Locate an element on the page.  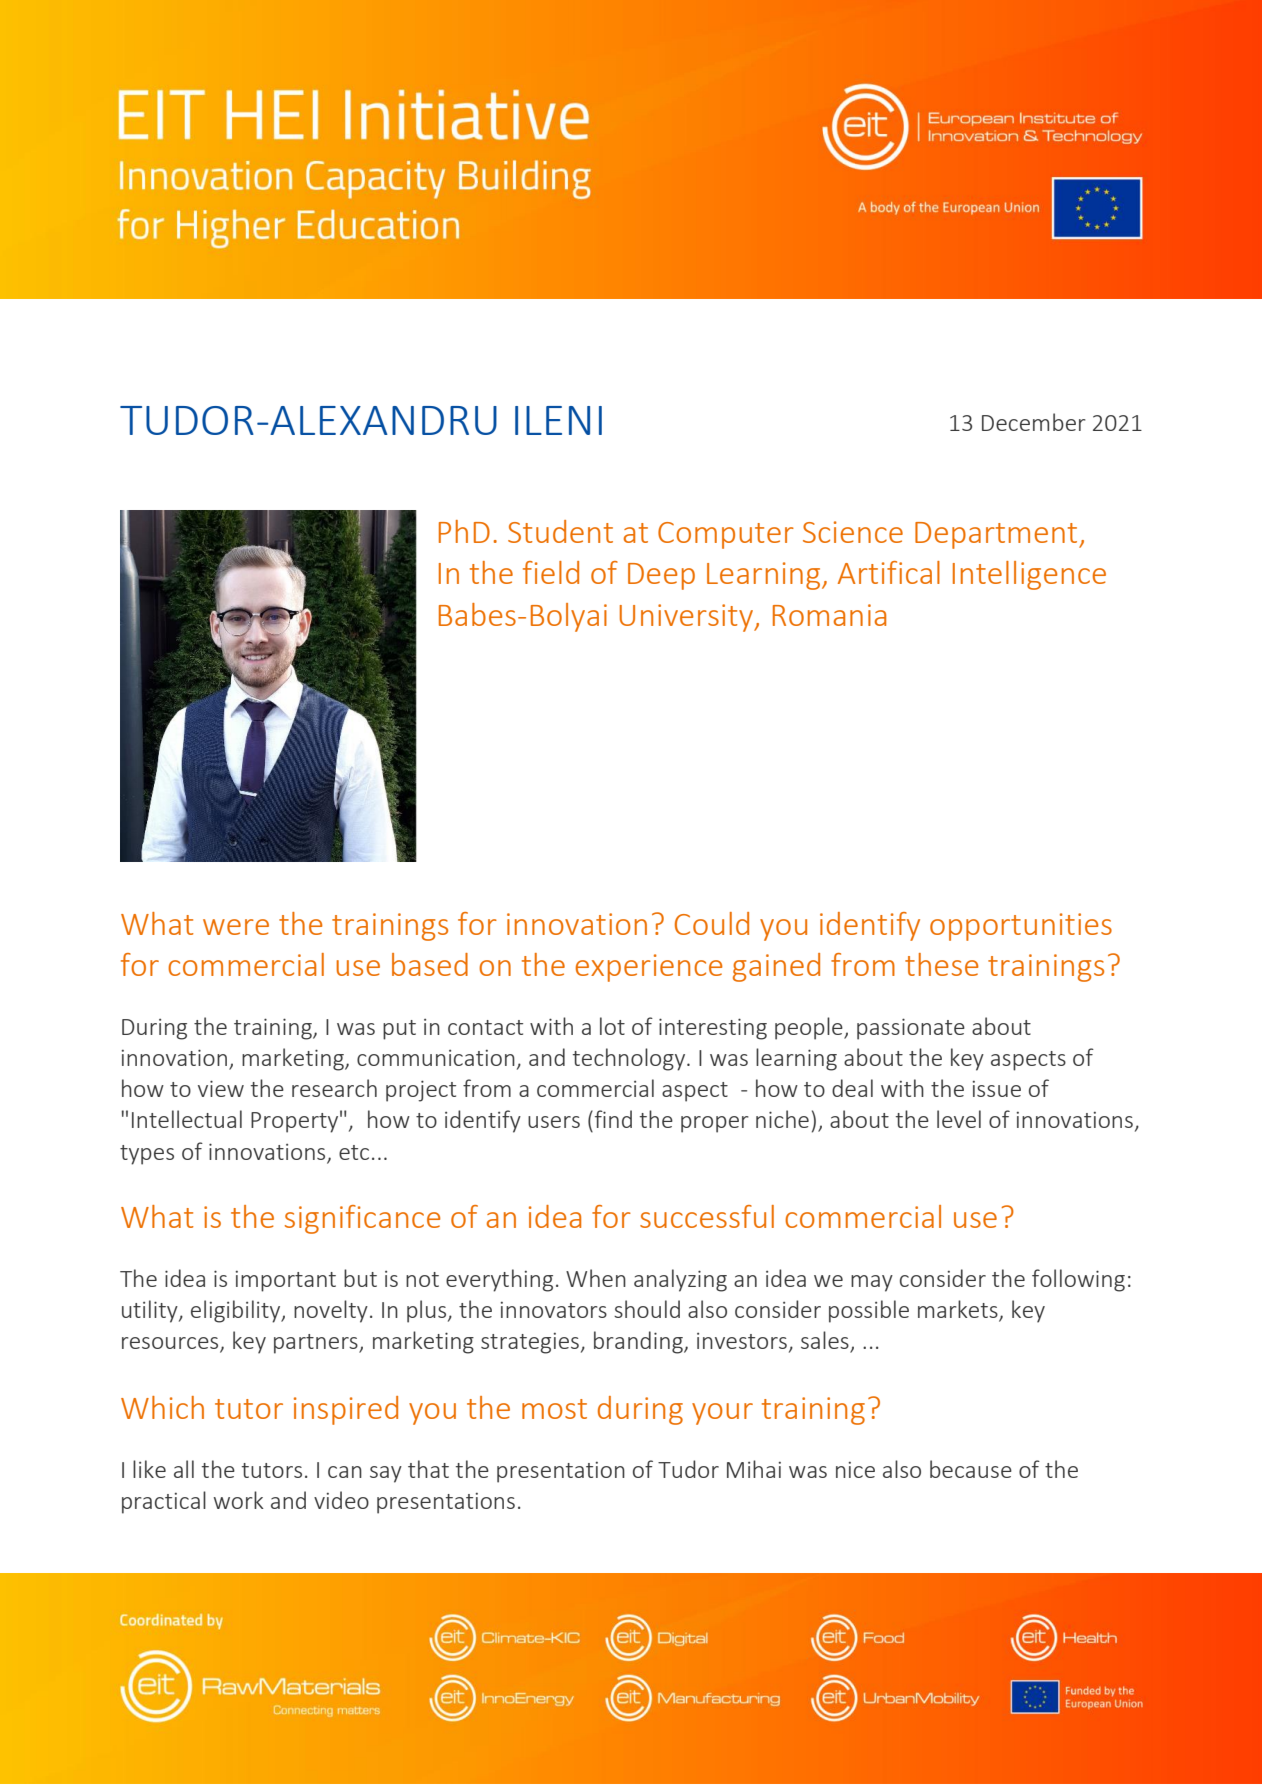
experience is located at coordinates (649, 968).
